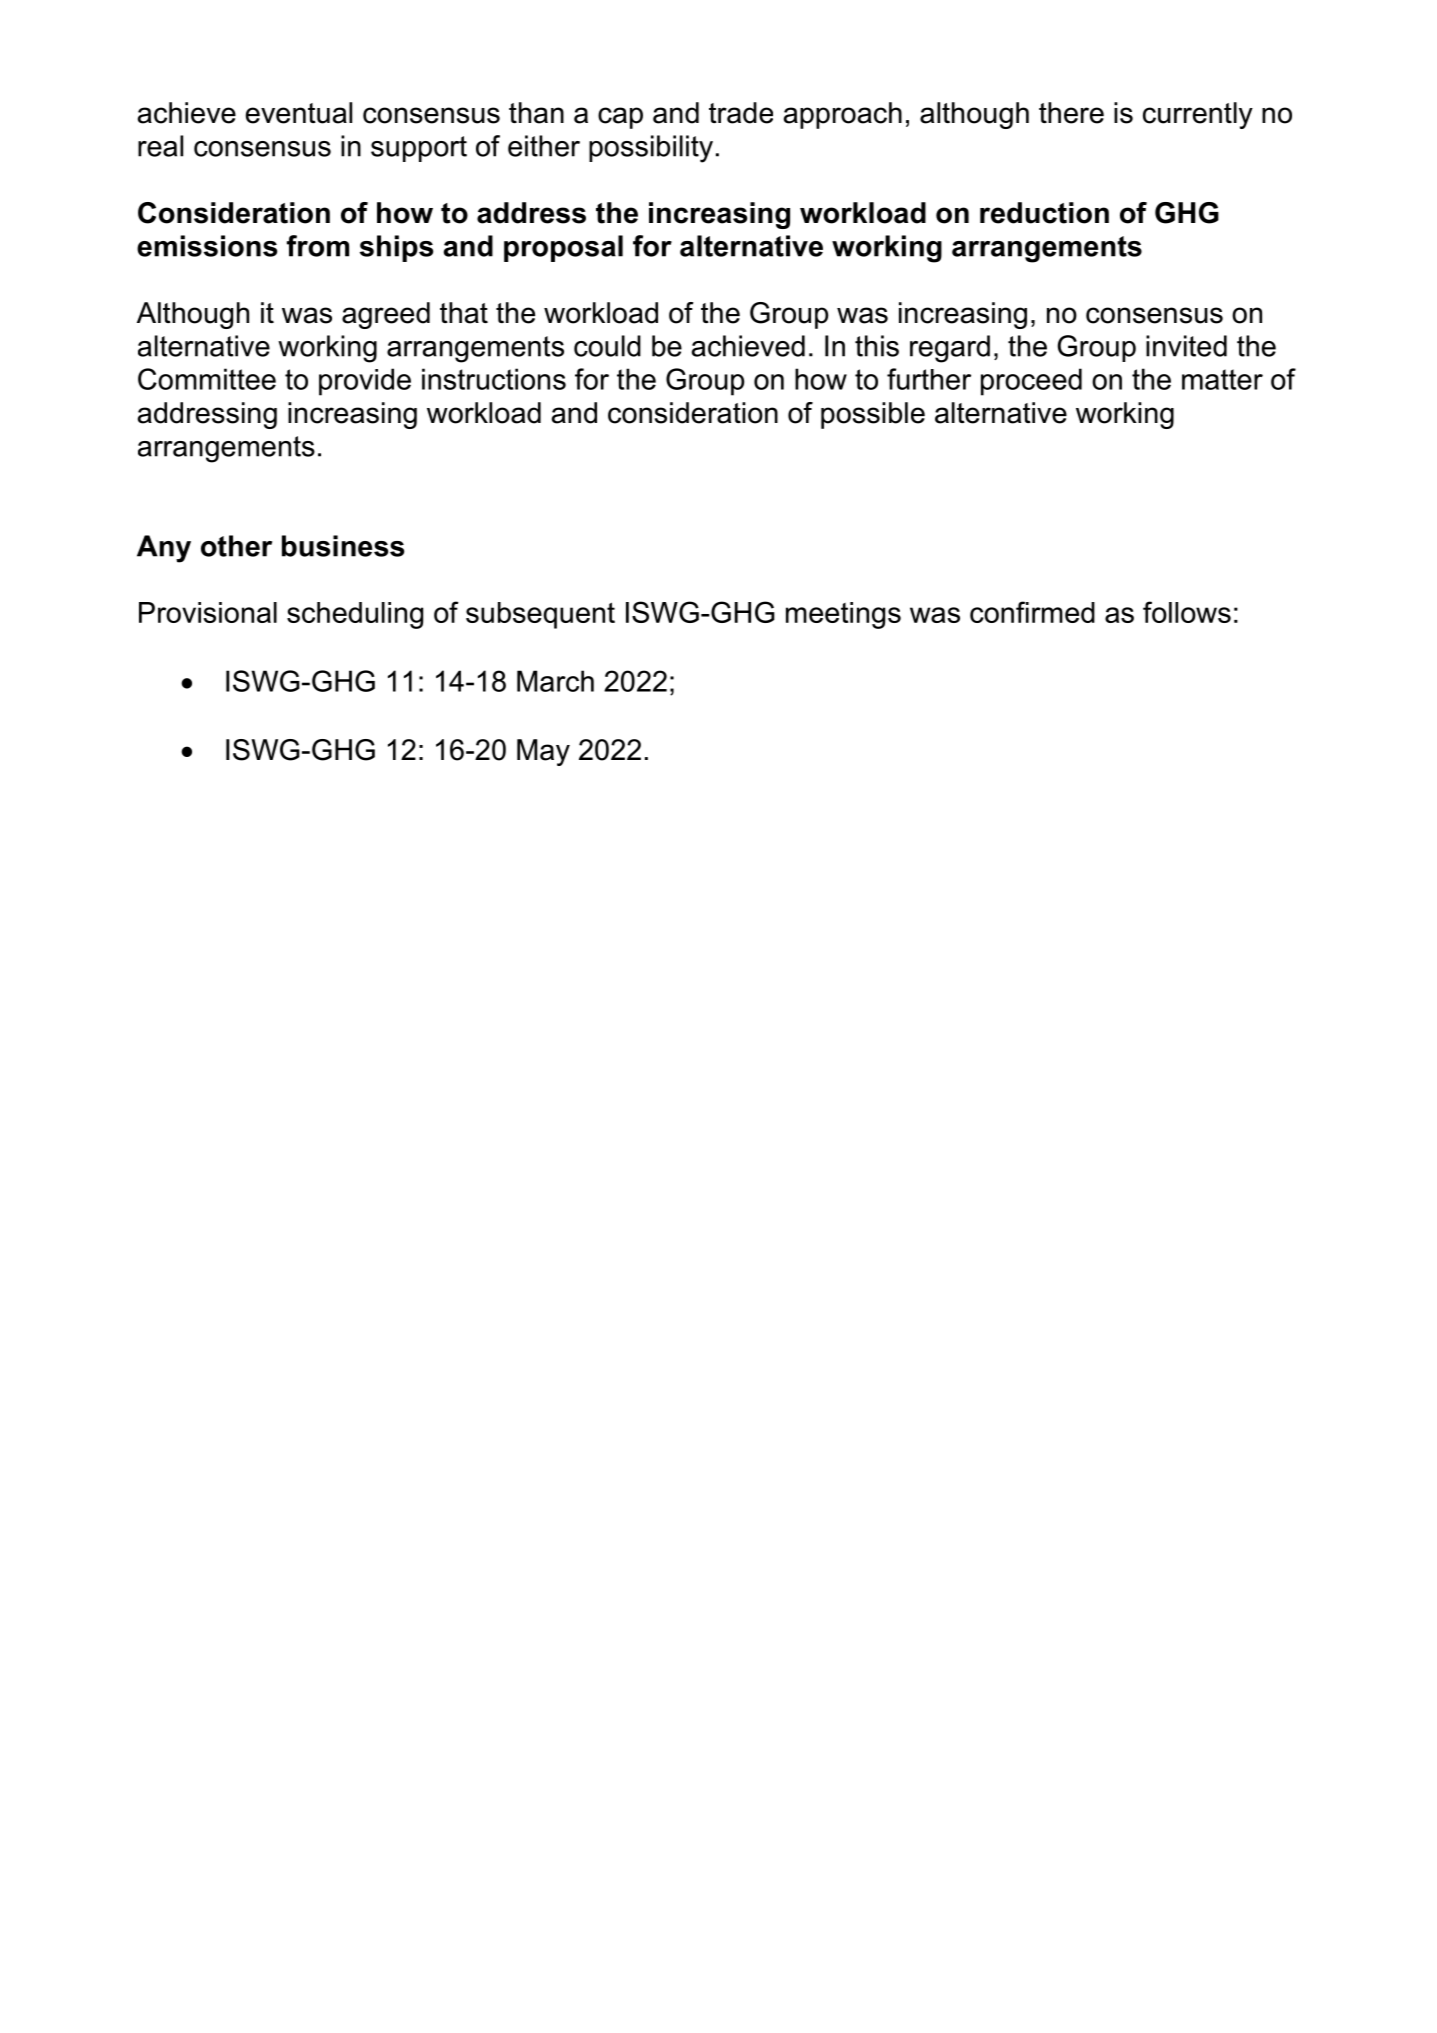 This image has width=1437, height=2033. I want to click on confirmed, so click(1032, 612).
